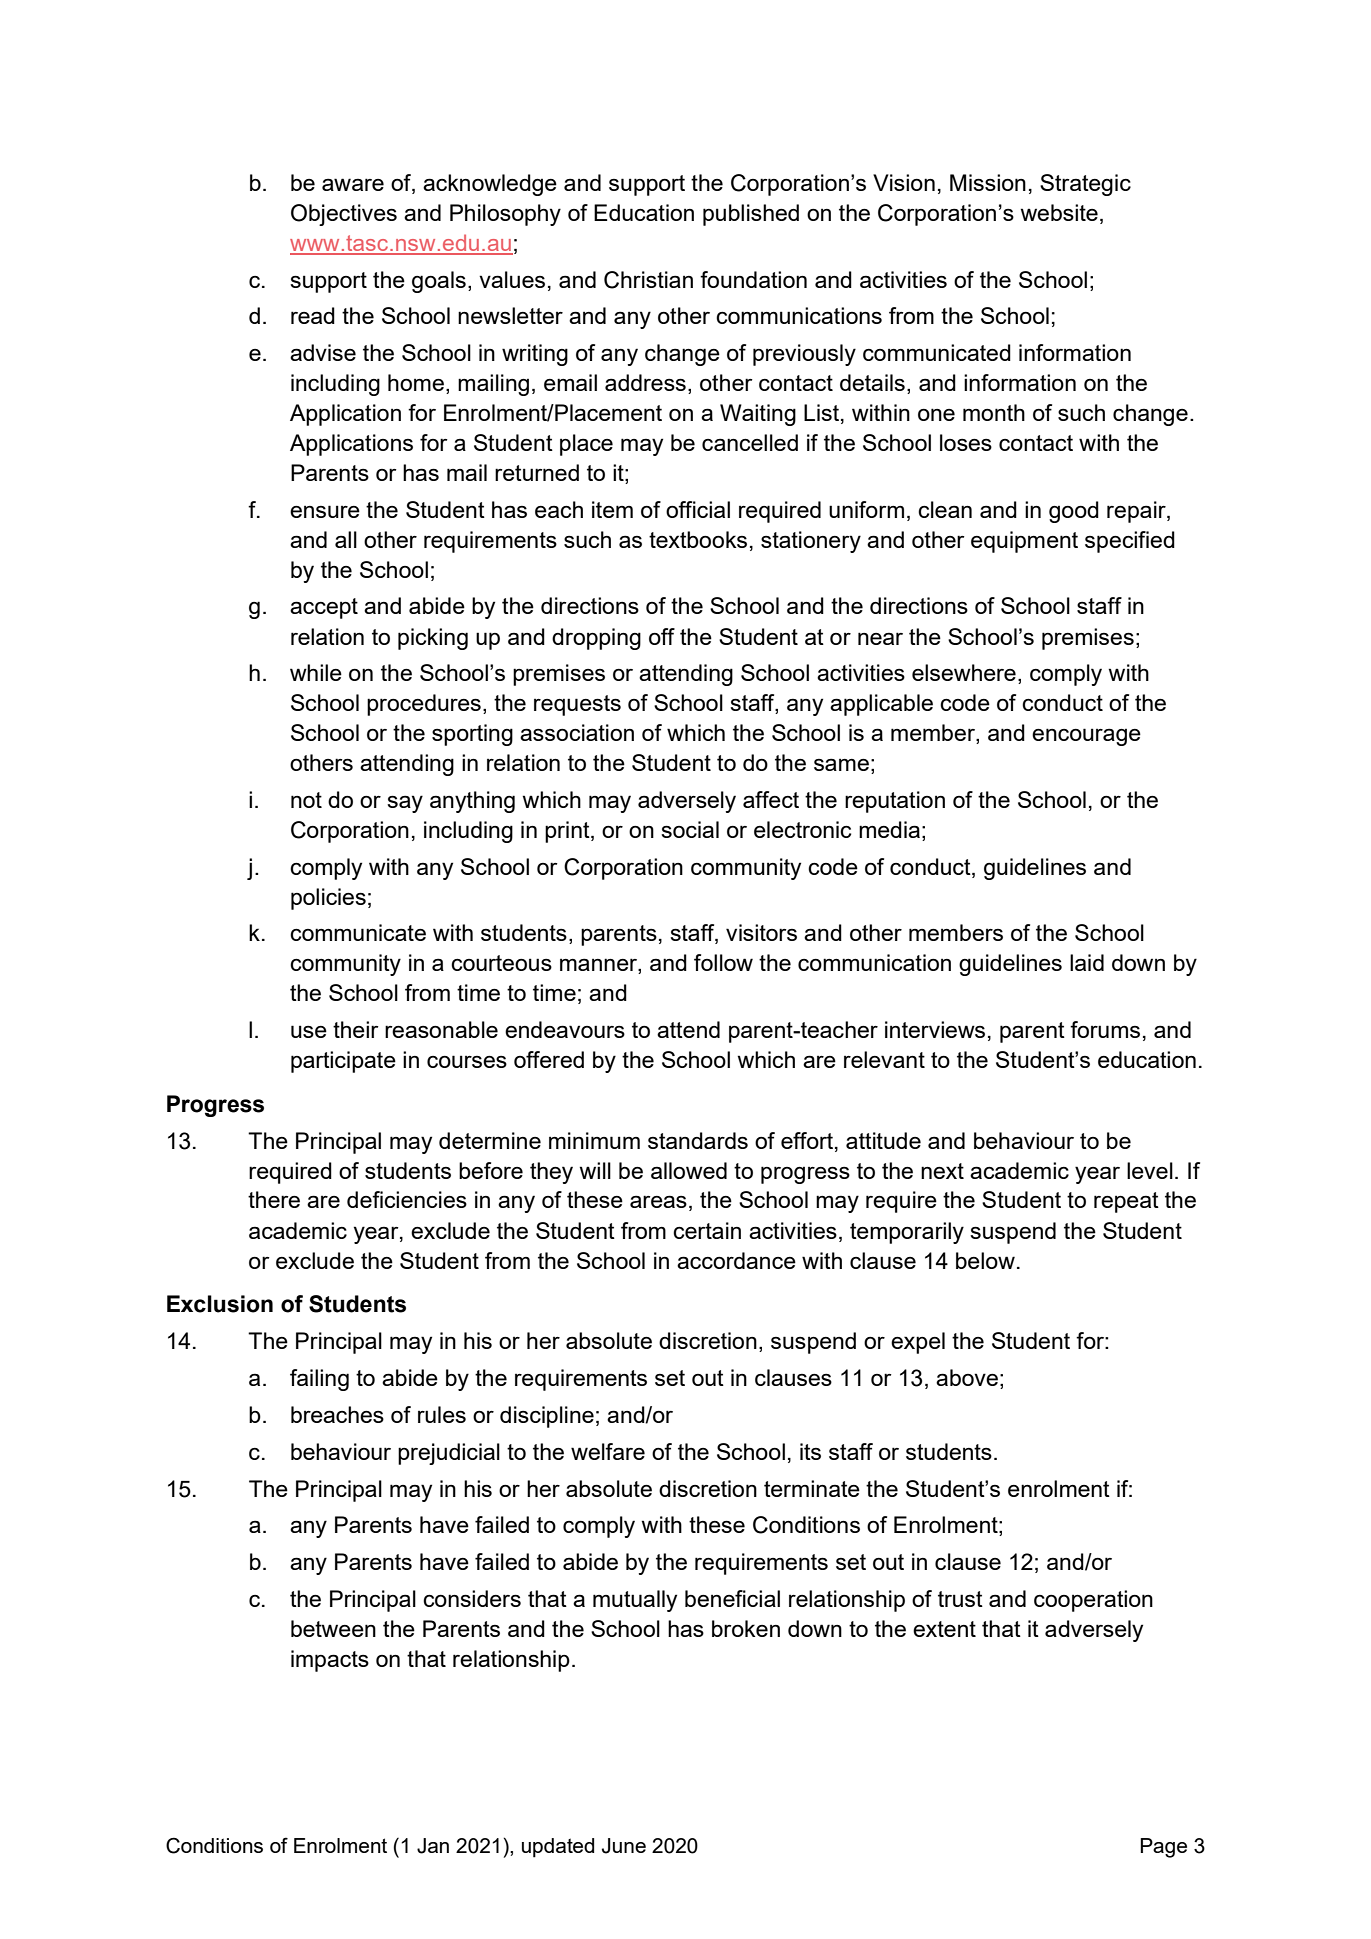 The image size is (1371, 1939). What do you see at coordinates (319, 1380) in the screenshot?
I see `failing` at bounding box center [319, 1380].
